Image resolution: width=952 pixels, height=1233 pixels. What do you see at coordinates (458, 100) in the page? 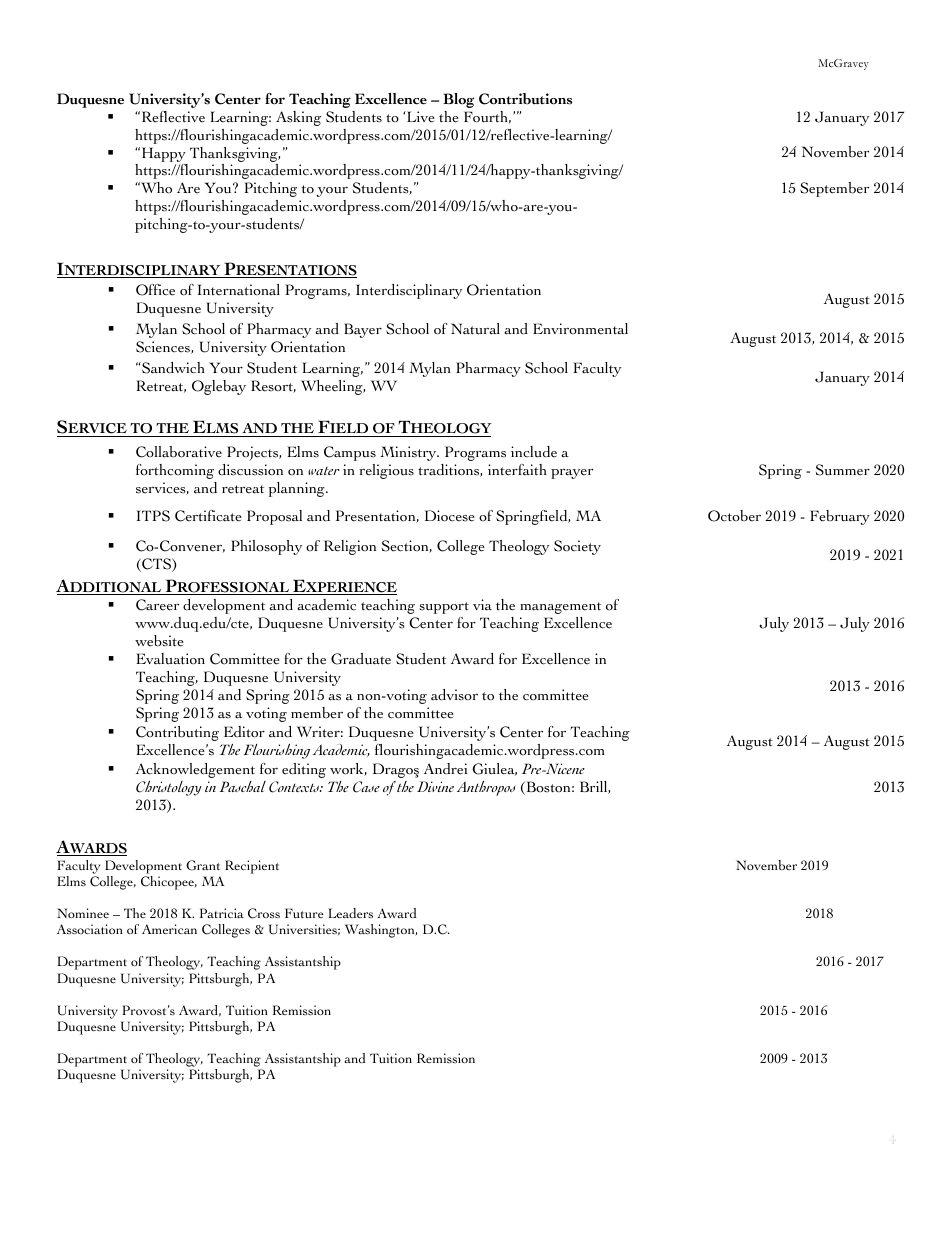
I see `Blog` at bounding box center [458, 100].
